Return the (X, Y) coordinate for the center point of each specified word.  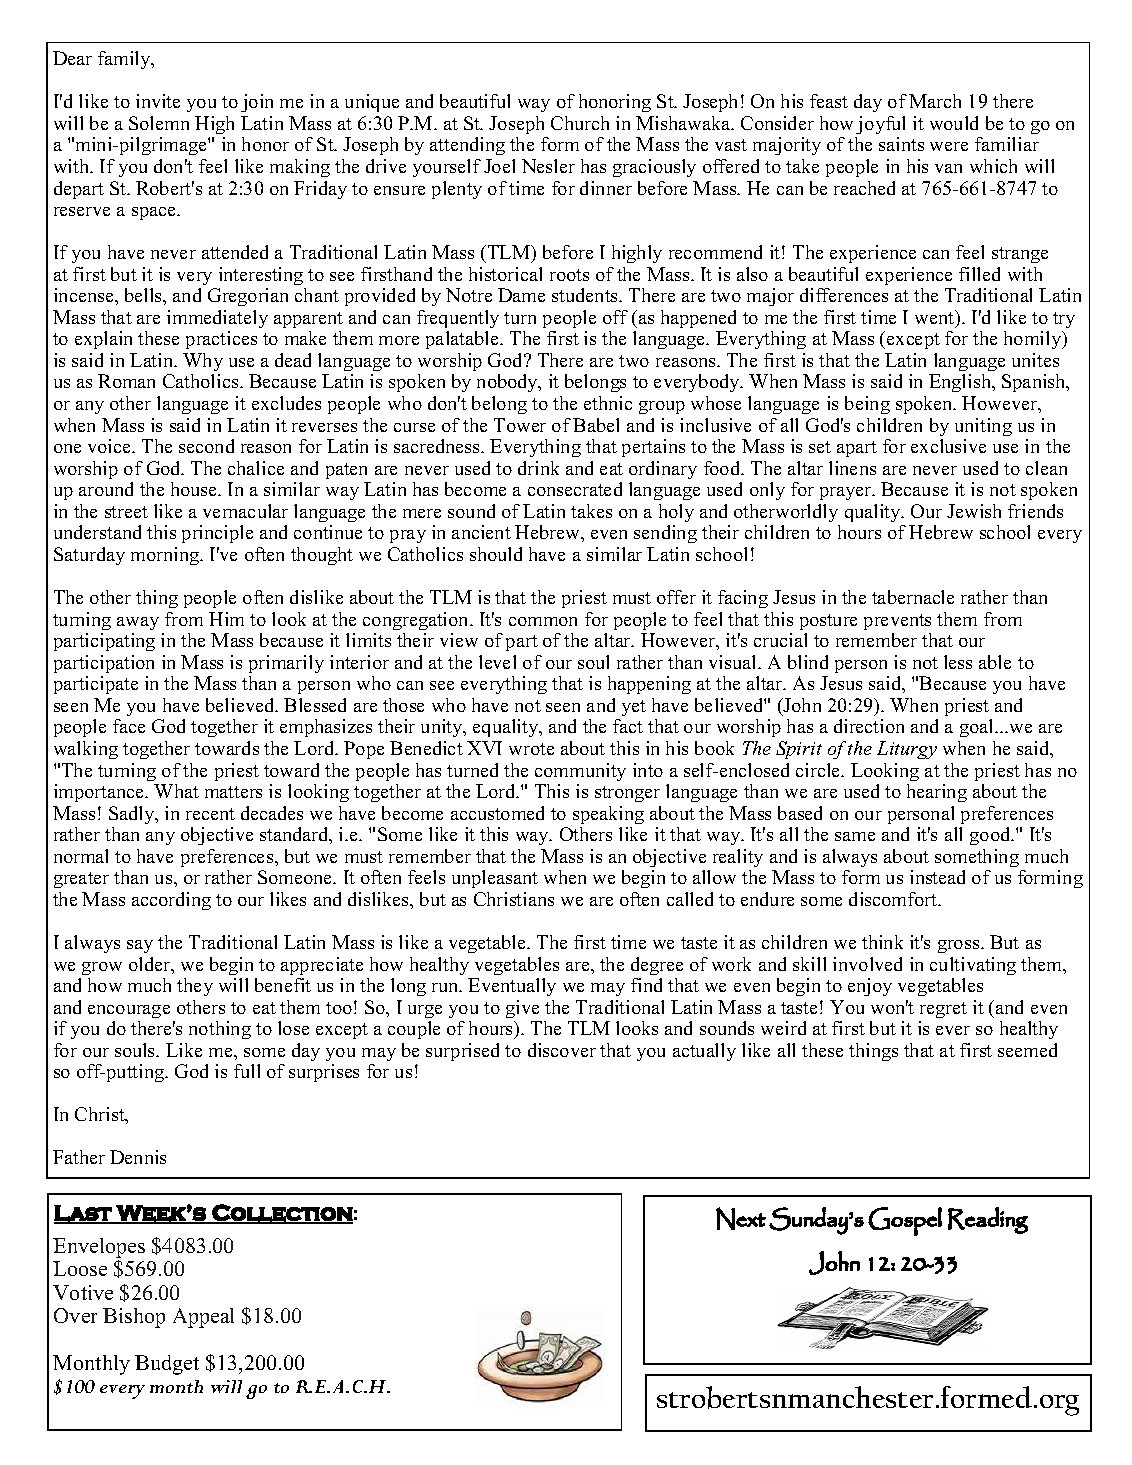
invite (158, 101)
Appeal (203, 1318)
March (935, 101)
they (195, 987)
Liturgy (907, 750)
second (206, 446)
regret (943, 1010)
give (522, 1009)
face (129, 726)
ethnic (608, 403)
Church (580, 123)
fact (628, 726)
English (961, 383)
